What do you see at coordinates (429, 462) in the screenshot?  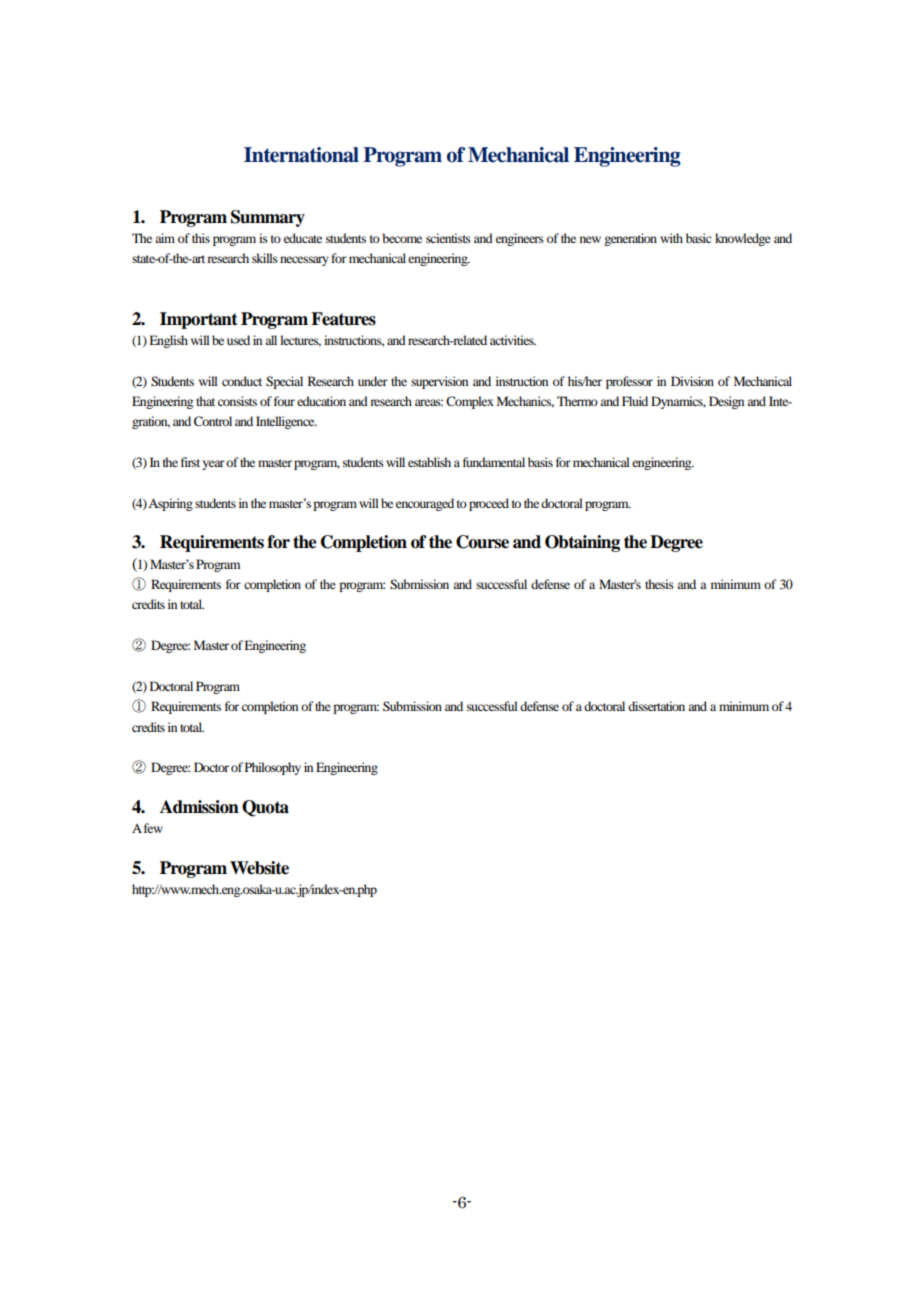 I see `establish` at bounding box center [429, 462].
